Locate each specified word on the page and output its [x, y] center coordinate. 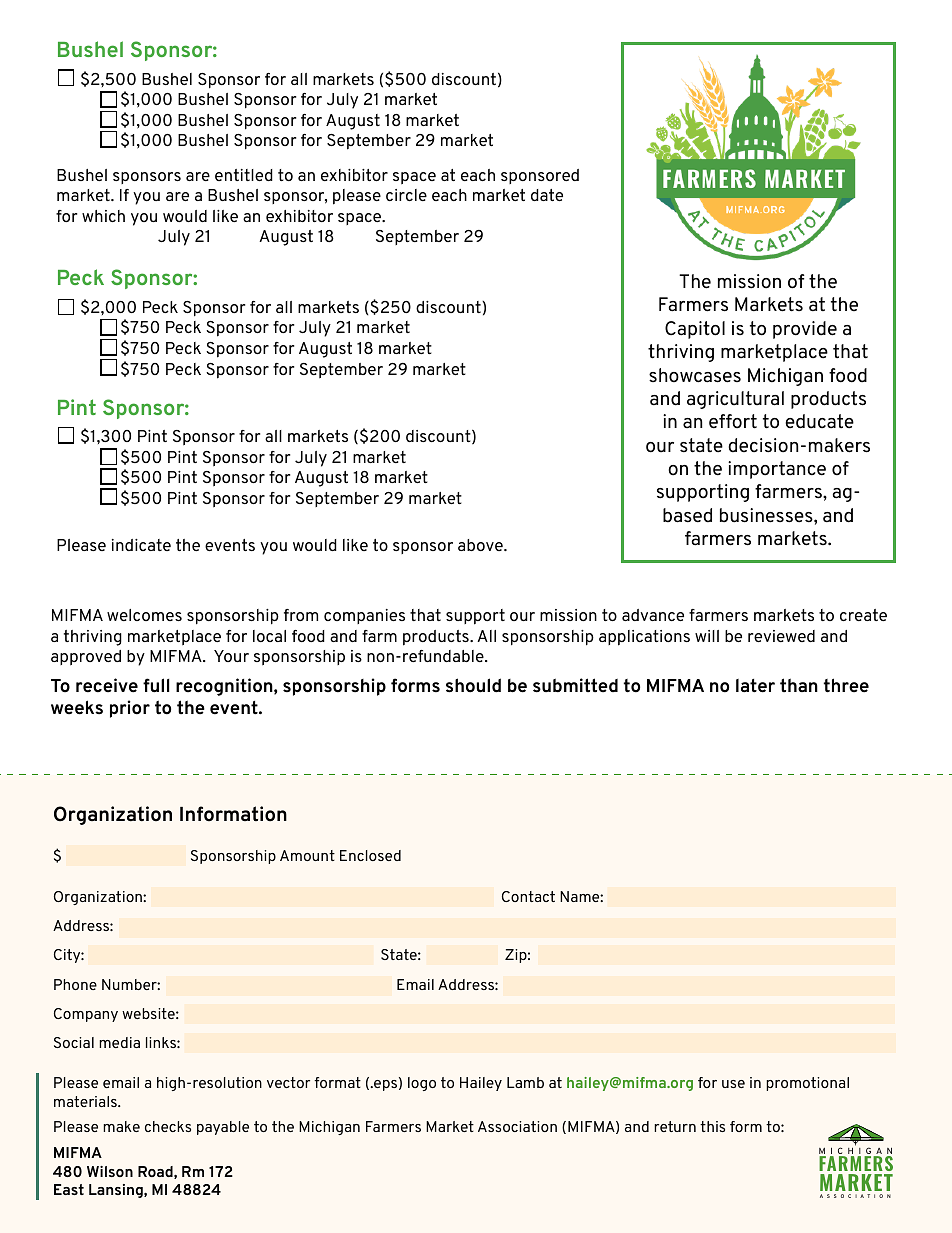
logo [422, 1084]
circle [406, 195]
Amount [307, 855]
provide [805, 330]
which [103, 216]
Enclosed [370, 855]
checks [168, 1126]
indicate [141, 545]
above [481, 545]
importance [777, 470]
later [755, 686]
